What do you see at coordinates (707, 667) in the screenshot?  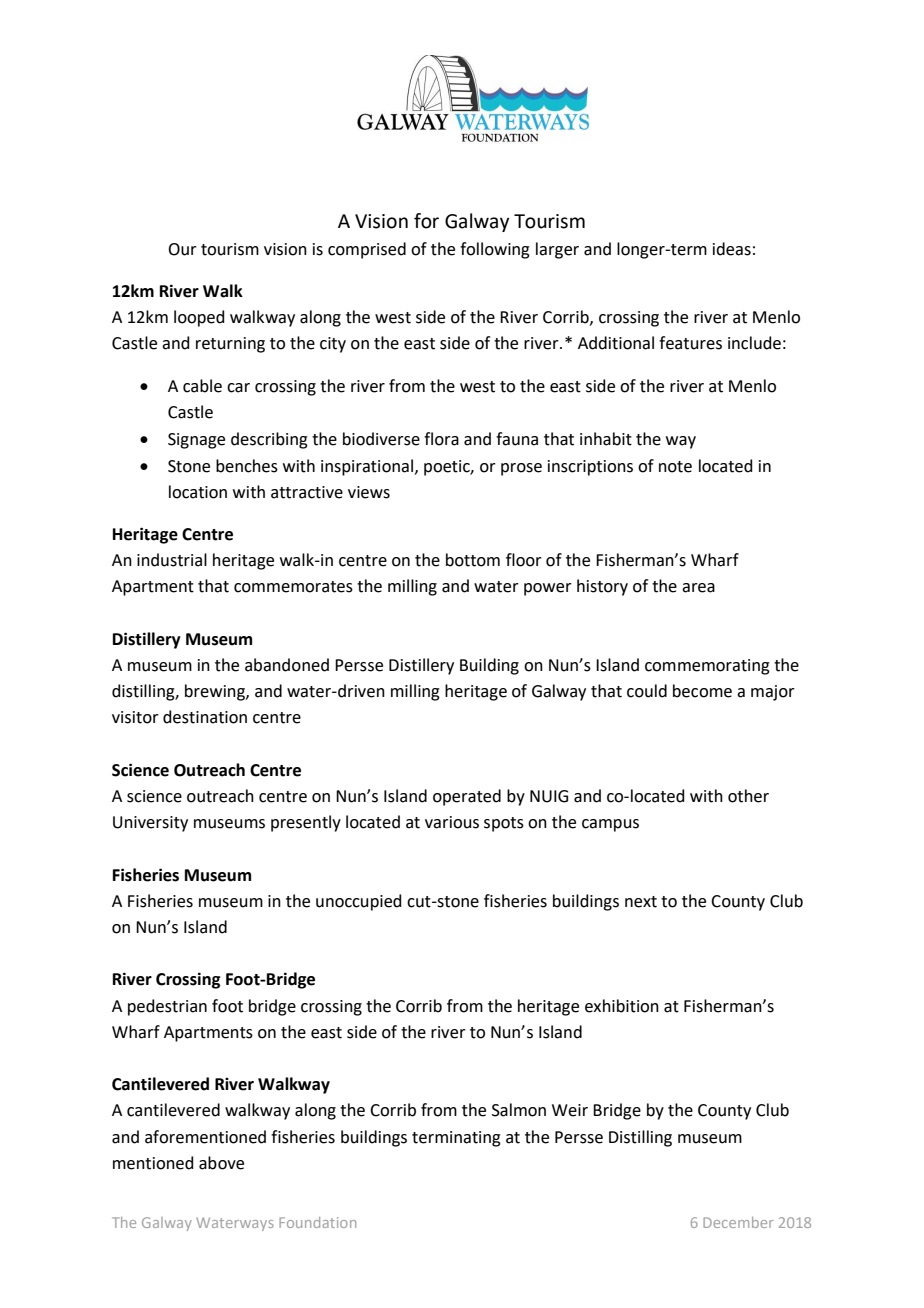 I see `commemorating` at bounding box center [707, 667].
